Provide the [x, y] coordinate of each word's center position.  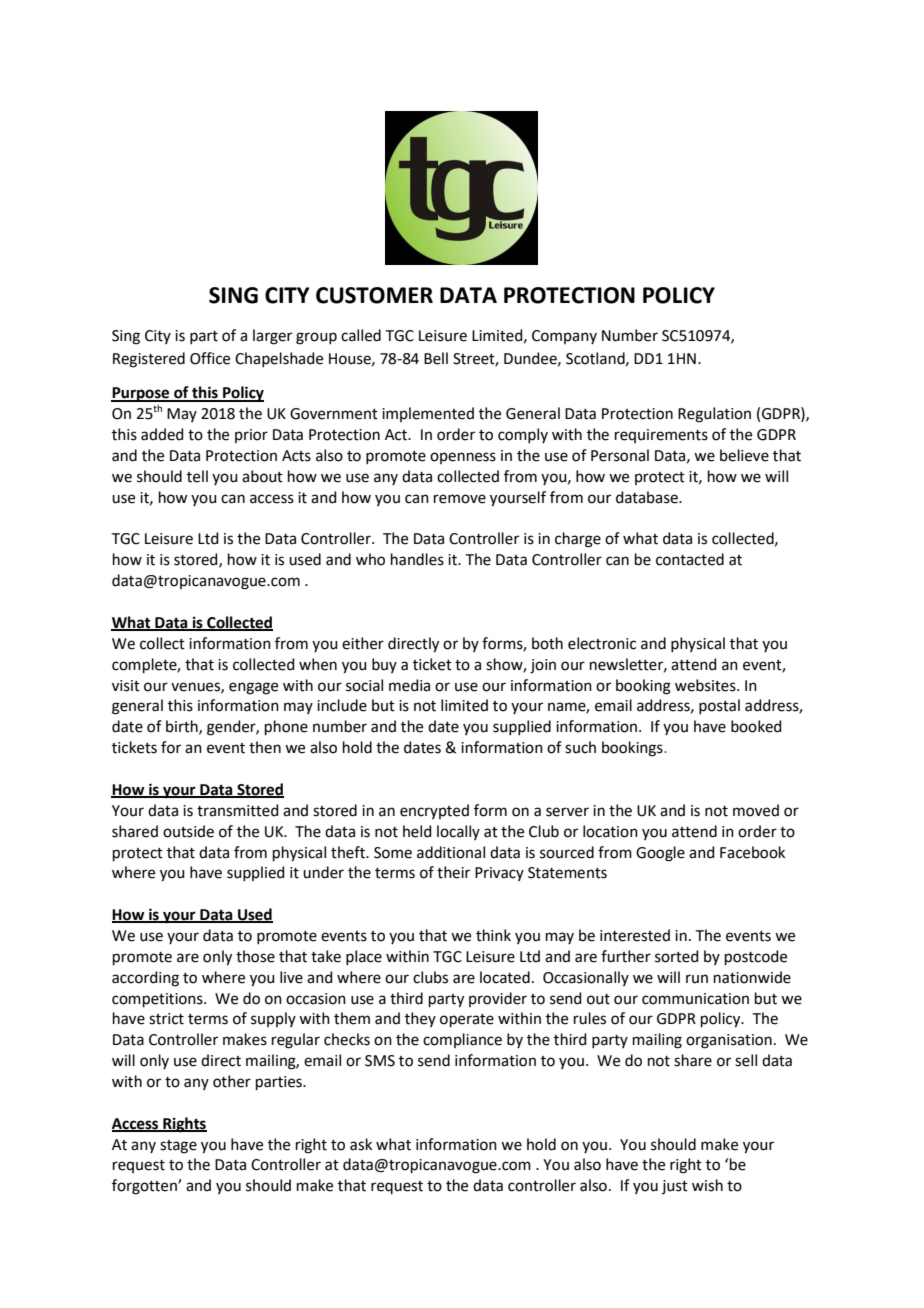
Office [210, 358]
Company [564, 337]
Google [660, 854]
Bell [436, 358]
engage [253, 688]
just [675, 1187]
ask [361, 1144]
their [453, 872]
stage [178, 1147]
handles [417, 559]
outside [188, 831]
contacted [690, 559]
